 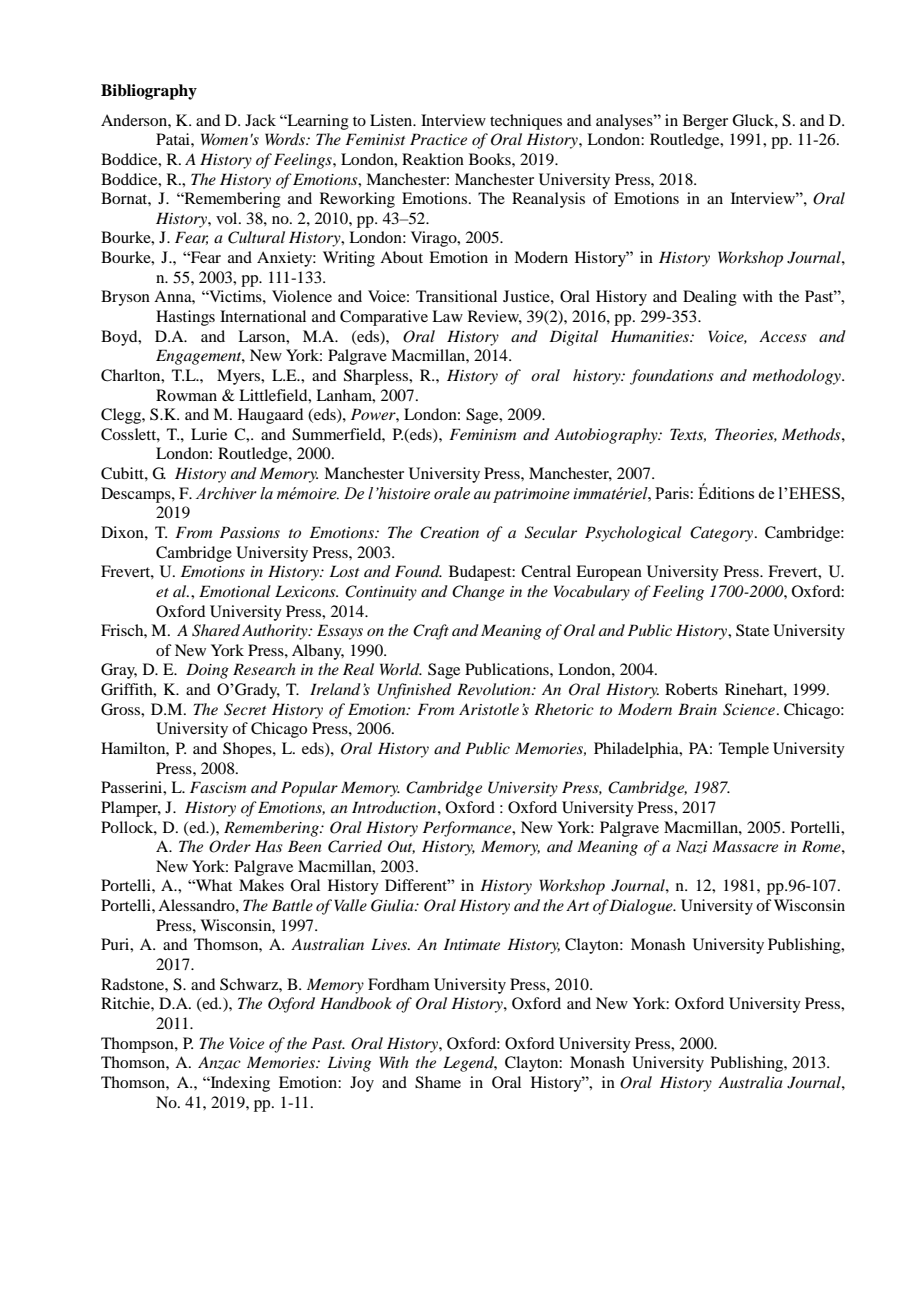 I want to click on Massacre, so click(x=745, y=846).
